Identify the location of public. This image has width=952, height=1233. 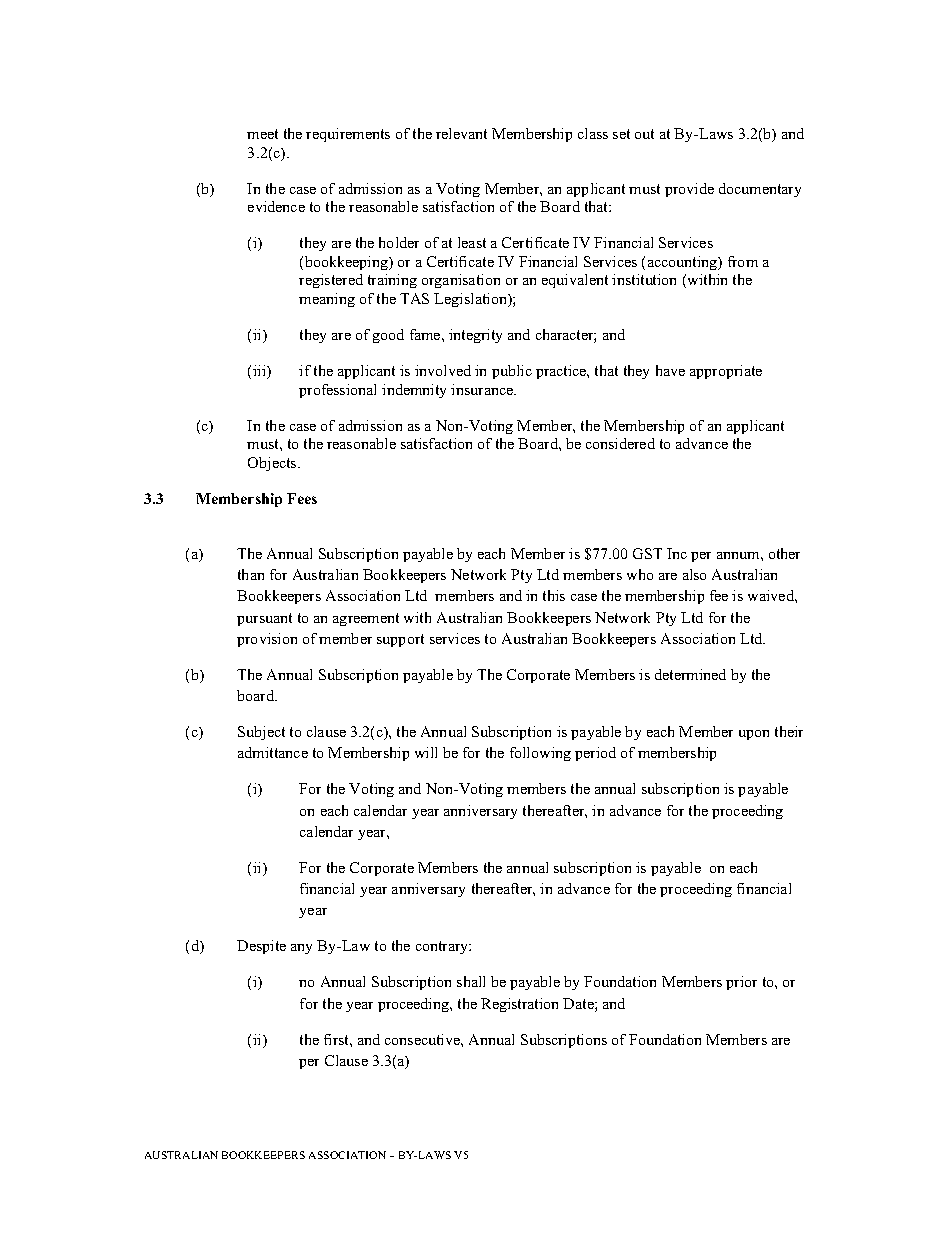
(512, 372).
